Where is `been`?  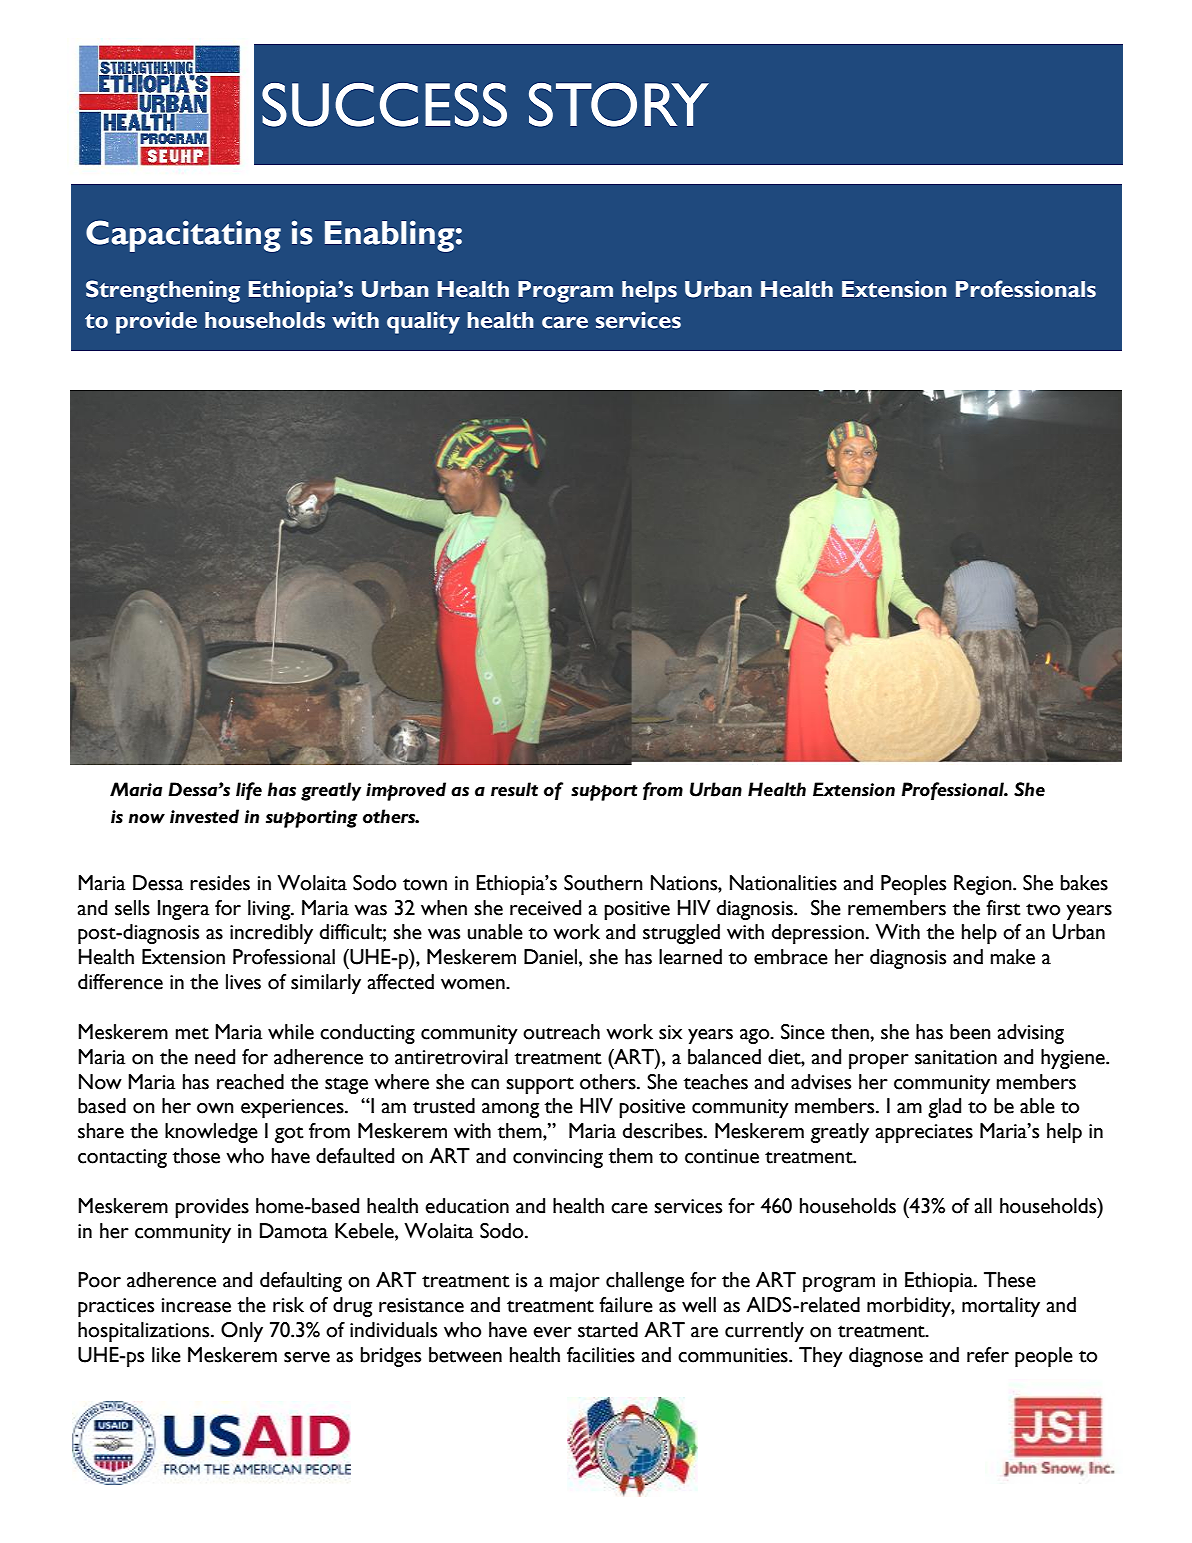
been is located at coordinates (970, 1032).
